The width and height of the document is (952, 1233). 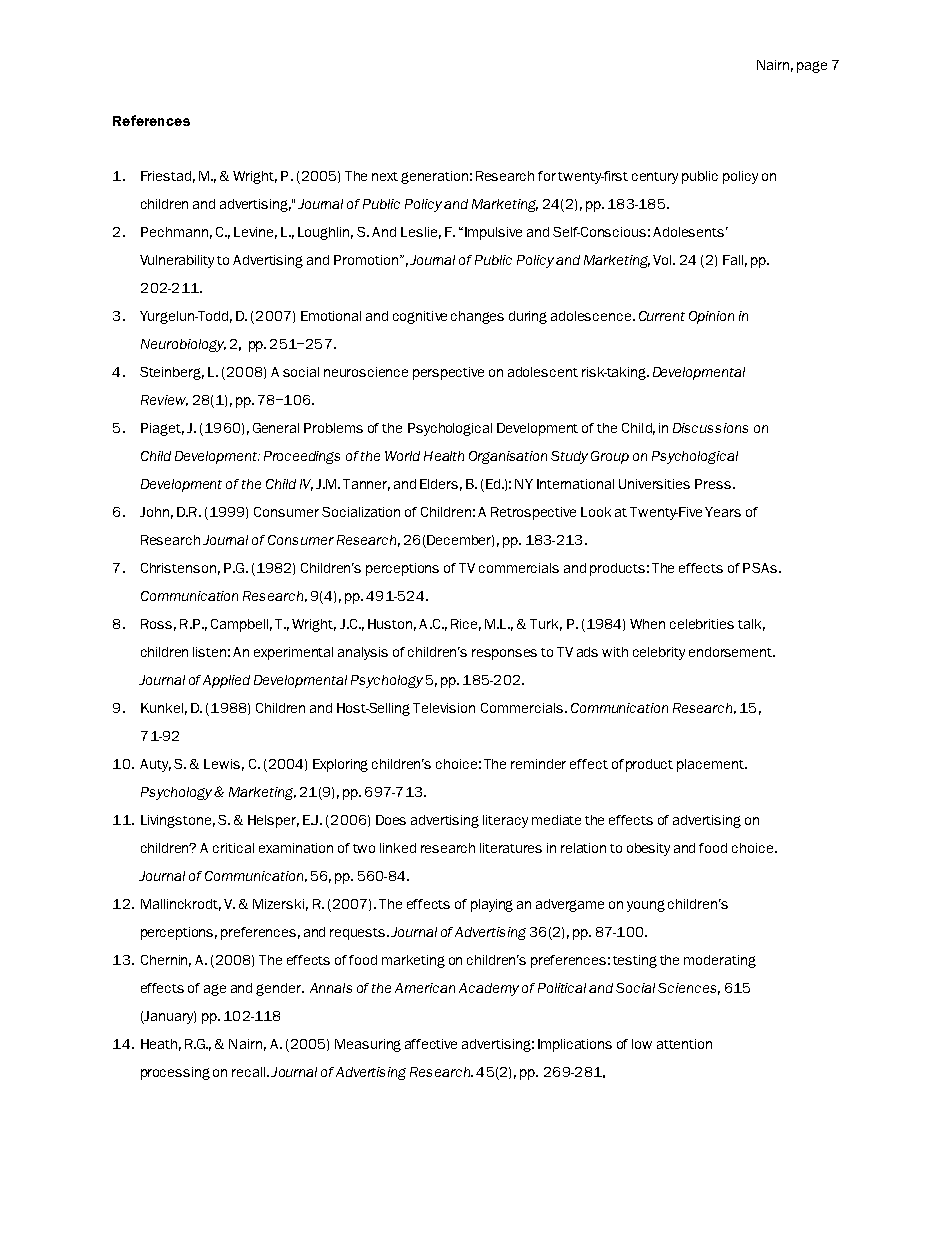 What do you see at coordinates (547, 176) in the document?
I see `for` at bounding box center [547, 176].
